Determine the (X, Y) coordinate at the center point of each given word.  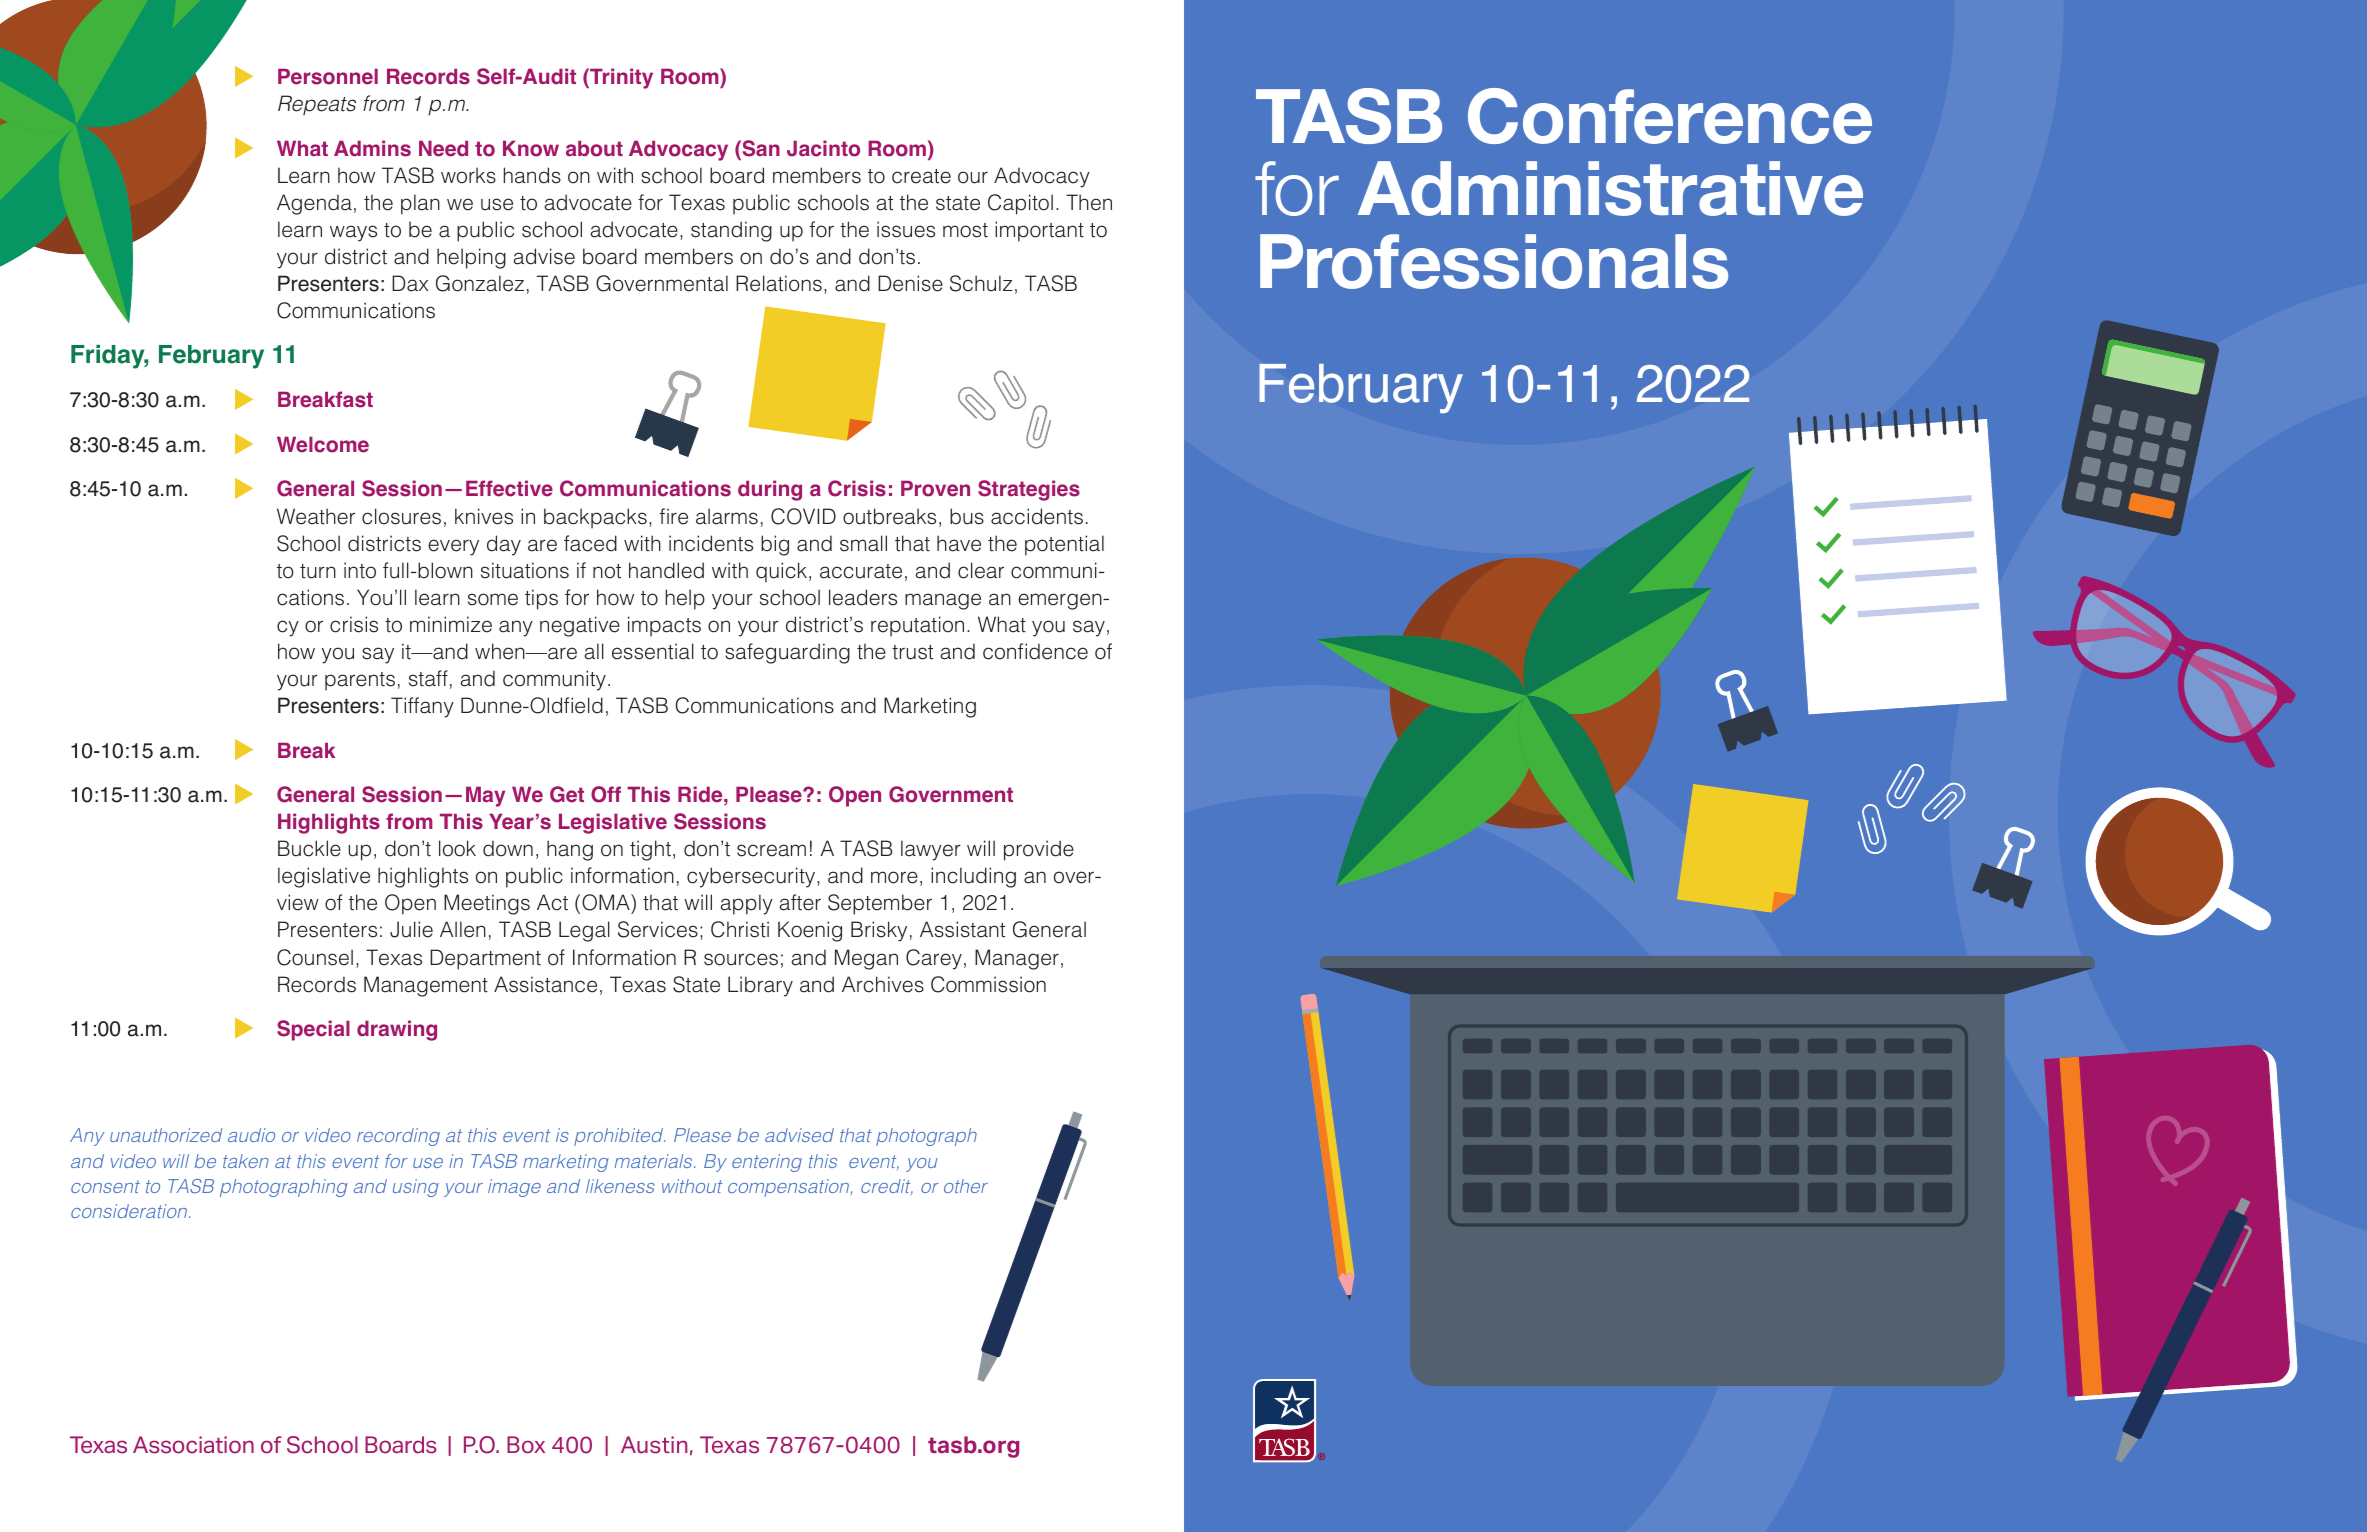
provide (1039, 850)
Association (193, 1445)
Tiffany (422, 707)
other (966, 1186)
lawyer (931, 850)
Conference (1670, 116)
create (921, 176)
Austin (654, 1445)
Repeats (317, 105)
